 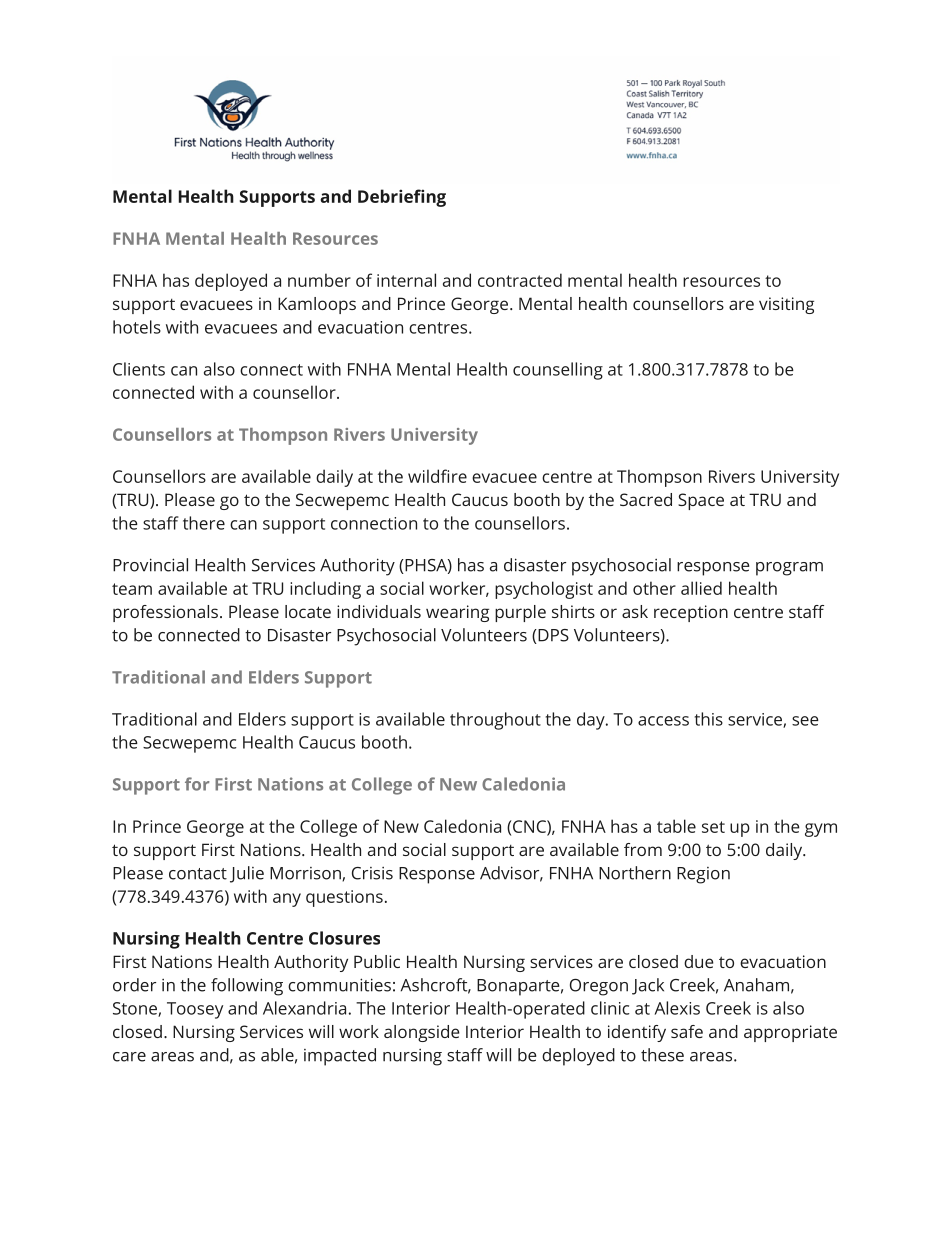 What do you see at coordinates (437, 476) in the screenshot?
I see `wildfire` at bounding box center [437, 476].
